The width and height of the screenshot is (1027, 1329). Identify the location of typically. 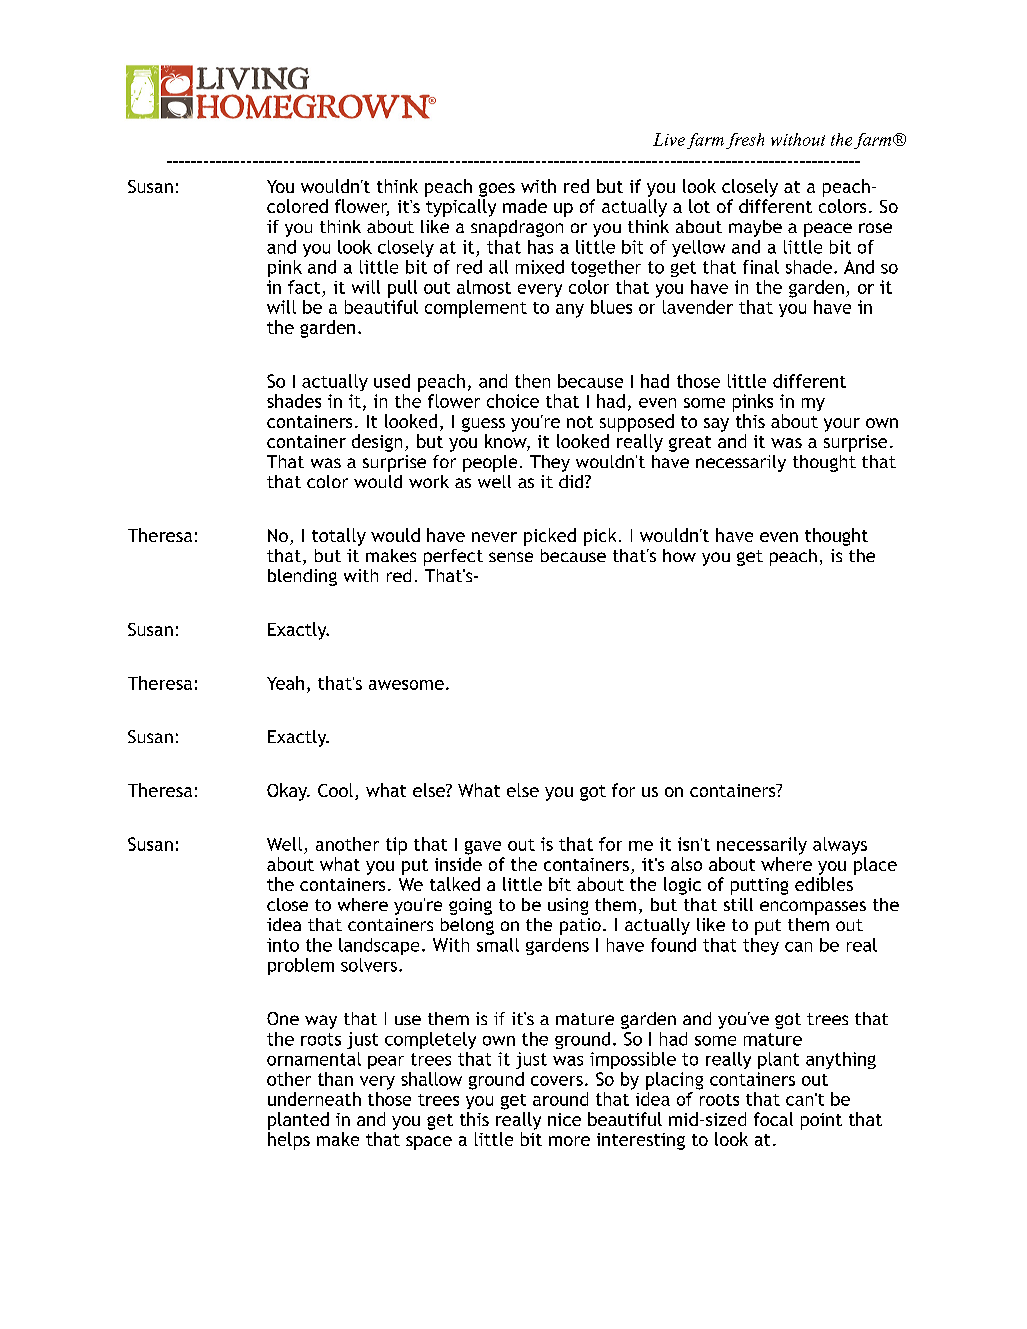
(461, 208).
